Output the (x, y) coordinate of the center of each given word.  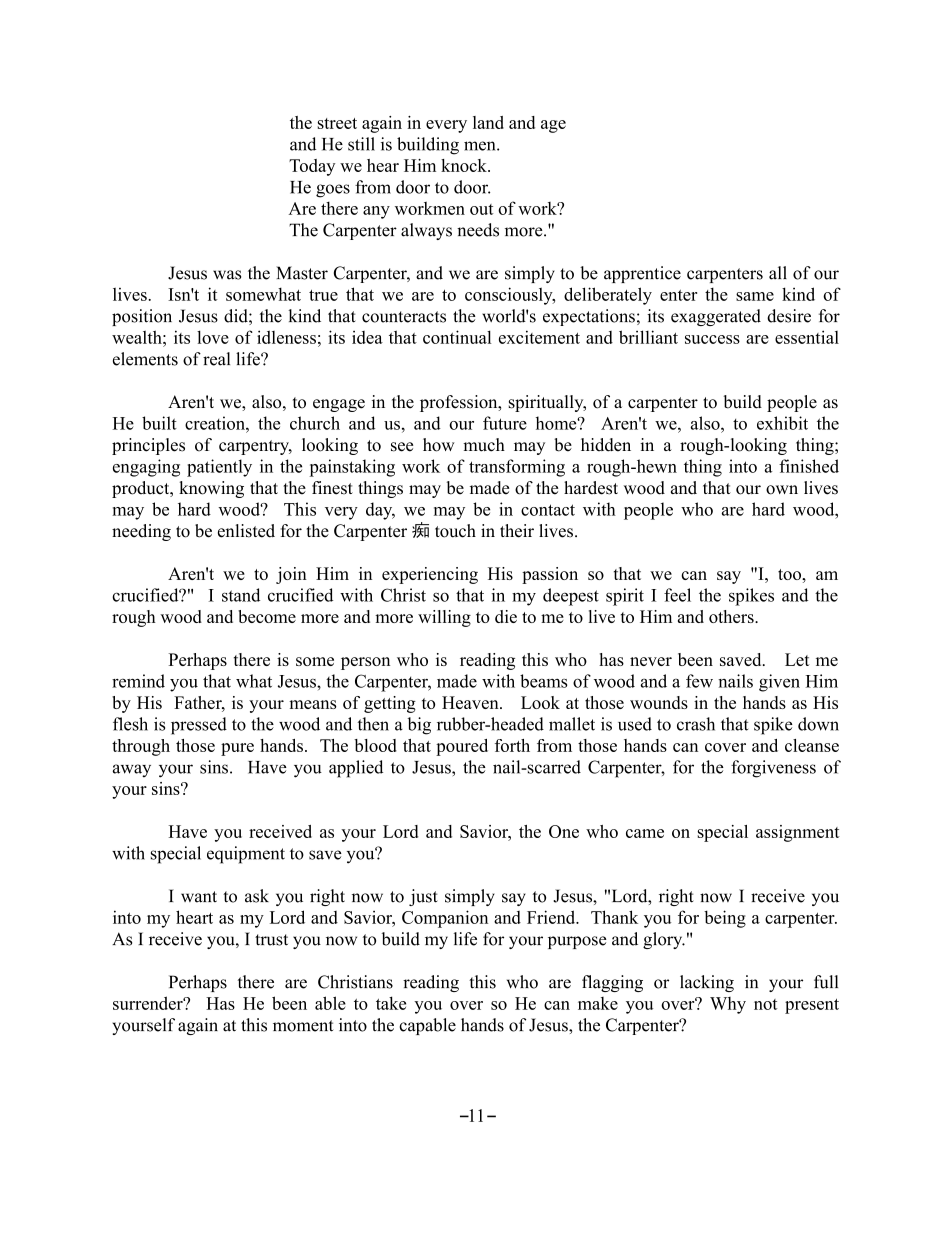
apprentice (642, 274)
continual (457, 337)
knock (465, 165)
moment (303, 1026)
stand (241, 595)
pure (237, 749)
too (790, 574)
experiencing (430, 575)
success (712, 339)
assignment (798, 833)
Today (312, 167)
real (216, 359)
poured (462, 747)
